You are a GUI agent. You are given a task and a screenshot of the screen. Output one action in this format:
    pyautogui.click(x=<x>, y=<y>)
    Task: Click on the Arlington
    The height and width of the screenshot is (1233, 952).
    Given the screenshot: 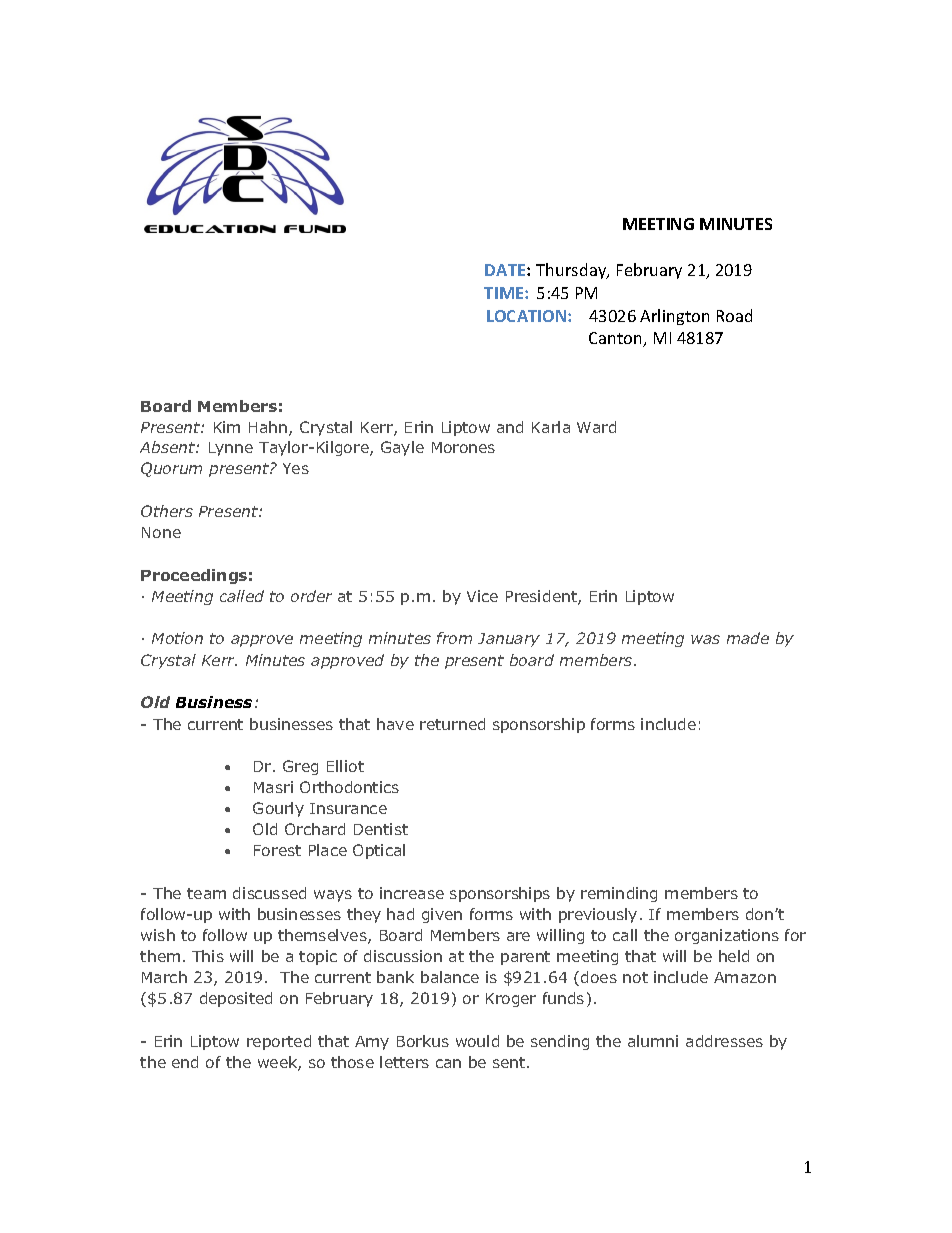 What is the action you would take?
    pyautogui.click(x=674, y=317)
